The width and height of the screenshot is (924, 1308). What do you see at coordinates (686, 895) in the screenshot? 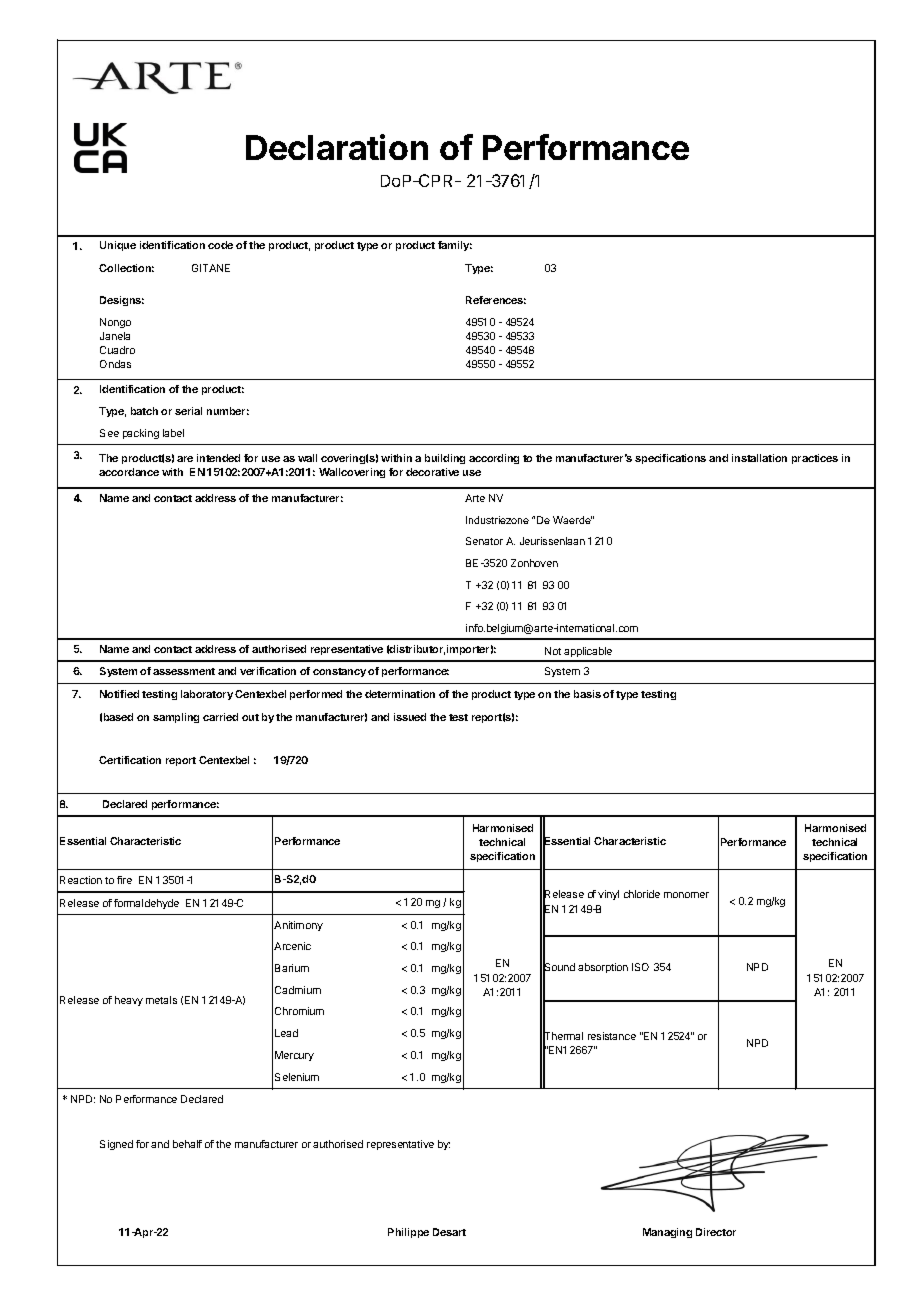
I see `monomer` at bounding box center [686, 895].
